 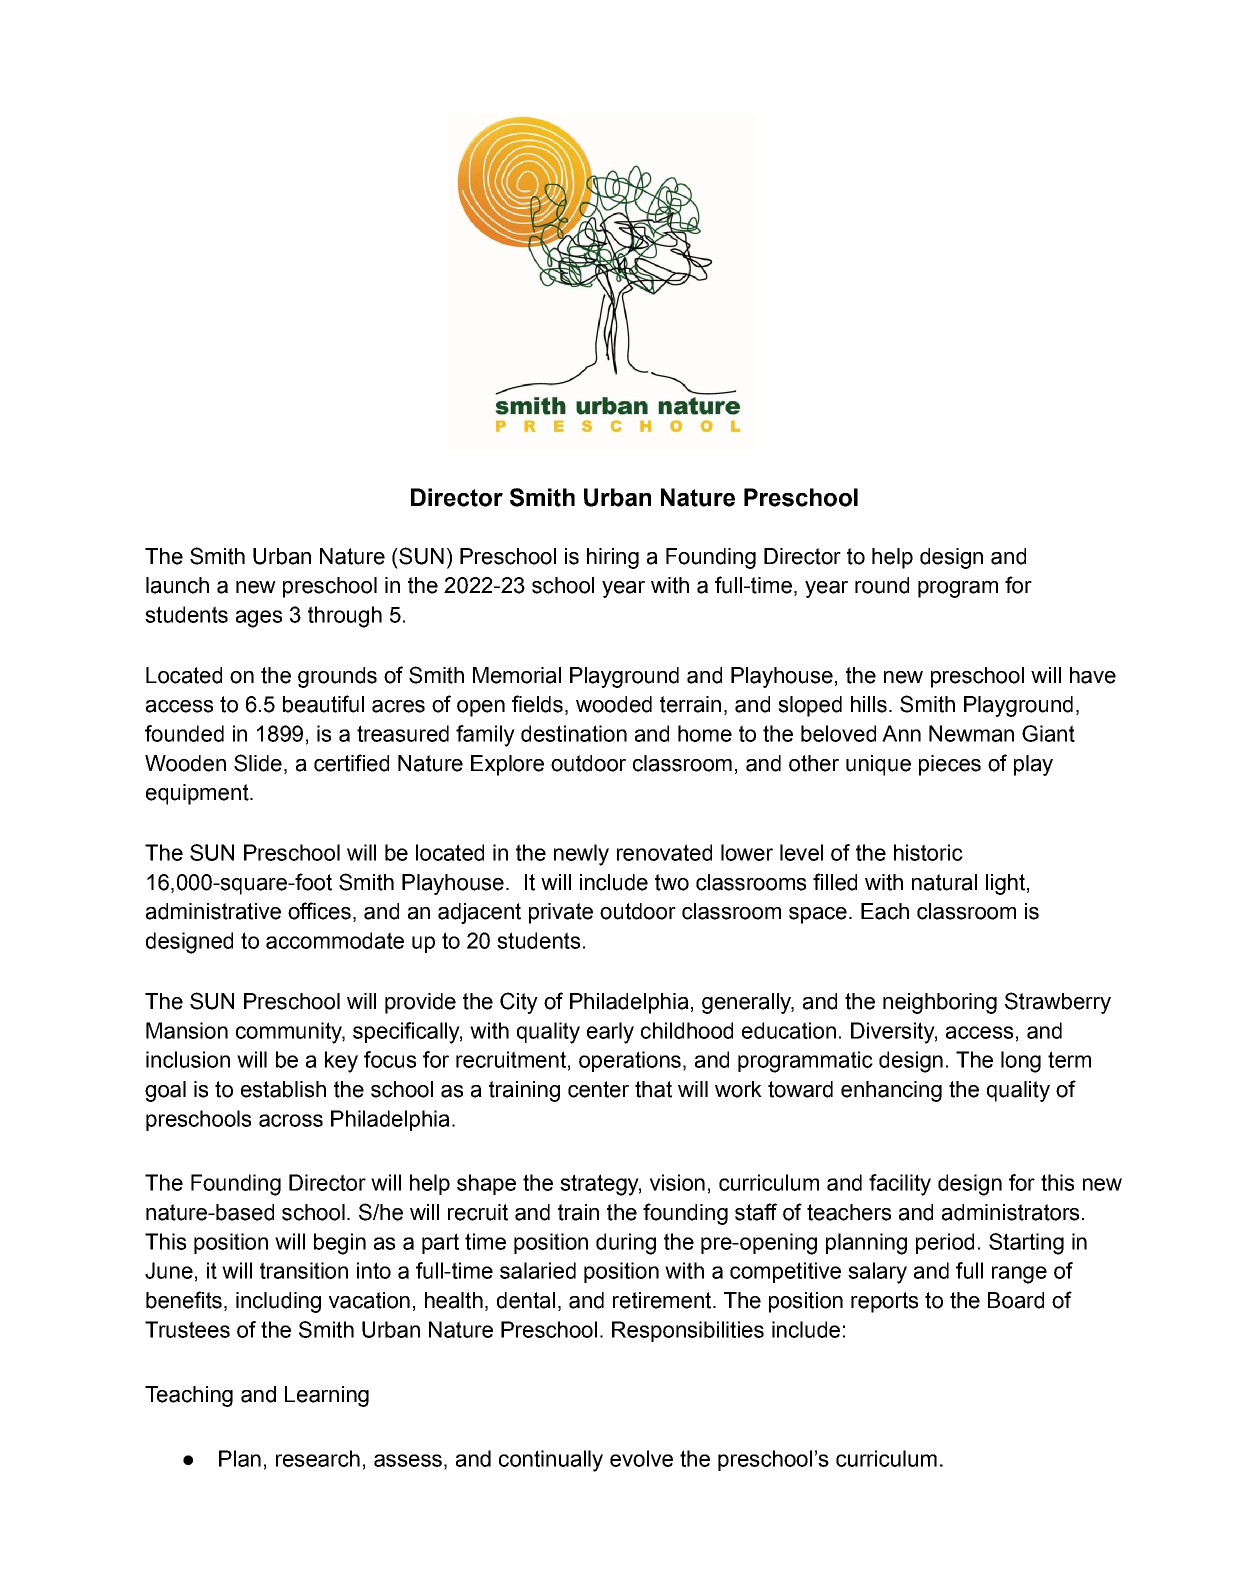 I want to click on light, so click(x=1005, y=884).
